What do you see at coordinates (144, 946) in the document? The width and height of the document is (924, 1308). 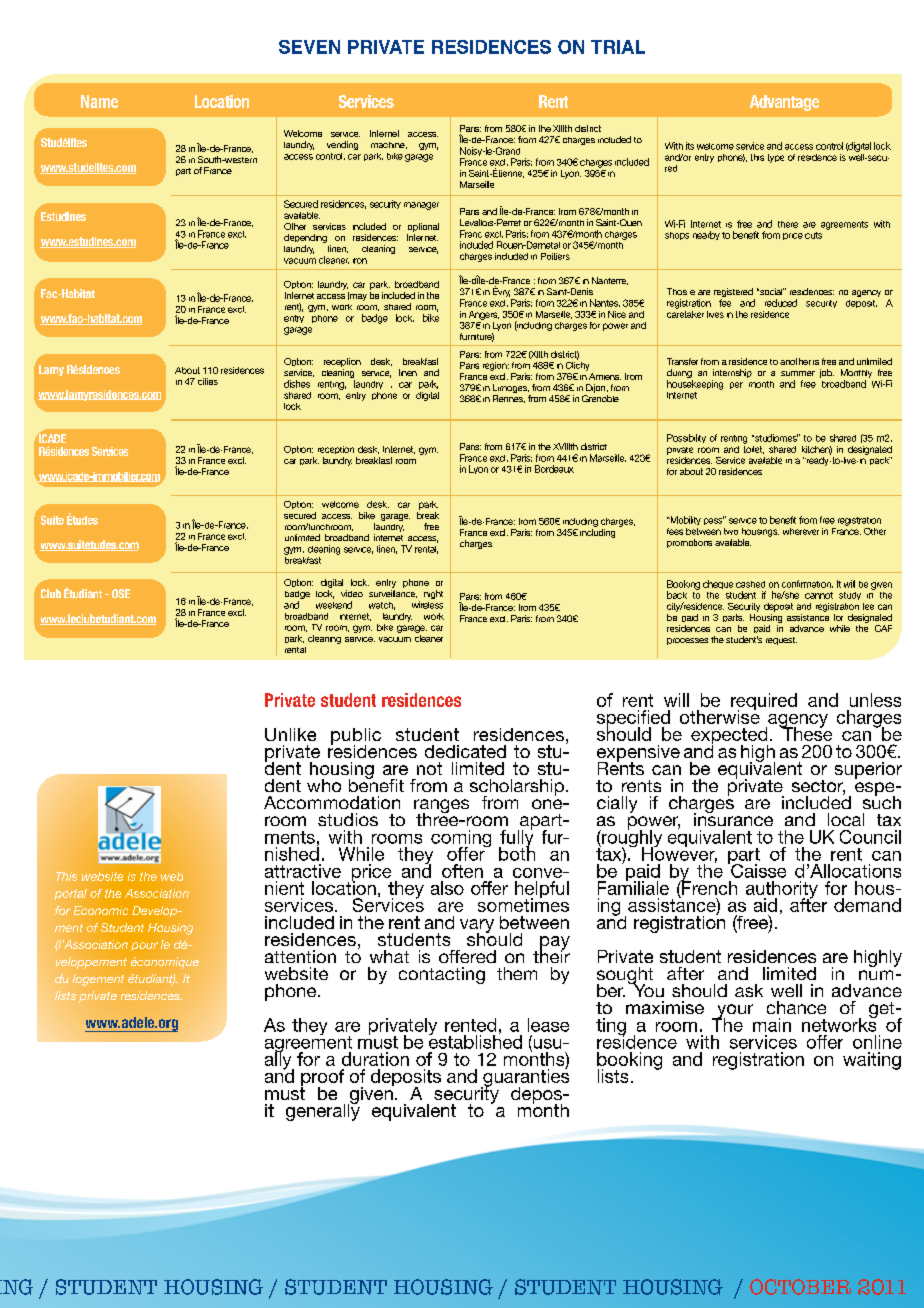 I see `pour` at bounding box center [144, 946].
